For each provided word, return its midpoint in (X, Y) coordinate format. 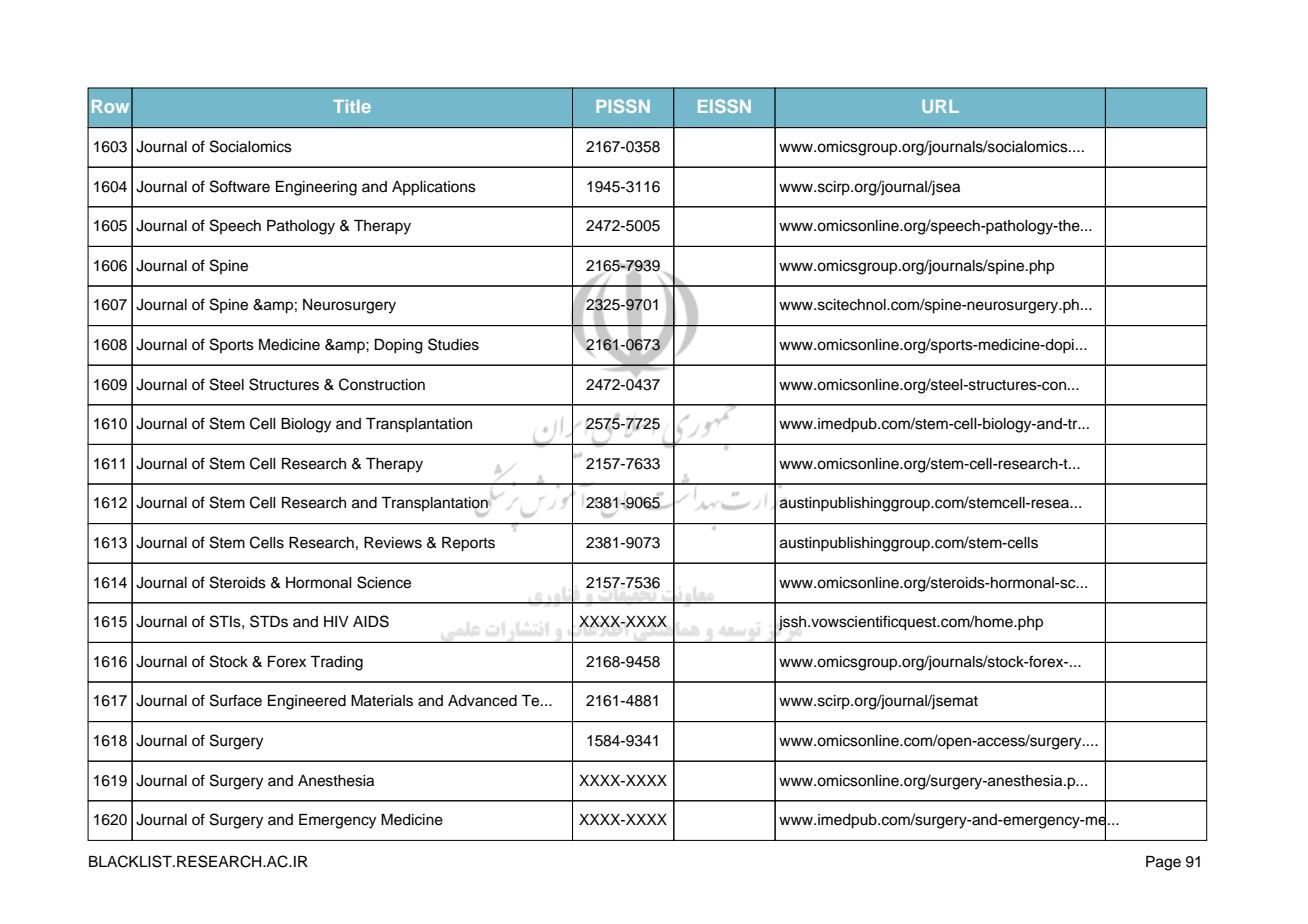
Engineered (307, 702)
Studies (453, 344)
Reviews (393, 543)
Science (384, 582)
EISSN (724, 106)
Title (352, 106)
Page (1163, 863)
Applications (434, 188)
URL (940, 106)
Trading (336, 663)
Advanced (482, 701)
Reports (468, 544)
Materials (382, 701)
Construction (382, 384)
